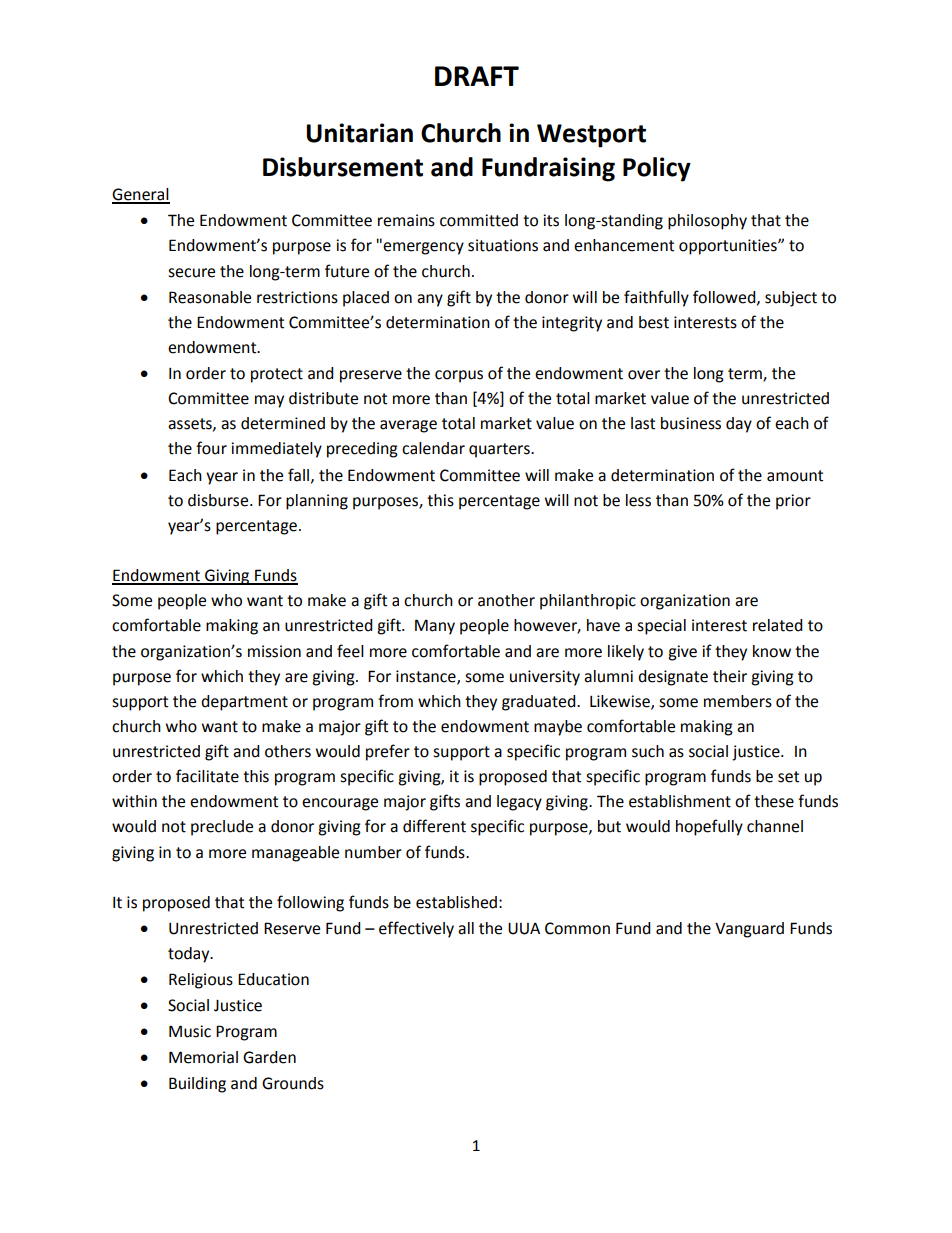 This page has height=1233, width=952. I want to click on preclude, so click(222, 828).
